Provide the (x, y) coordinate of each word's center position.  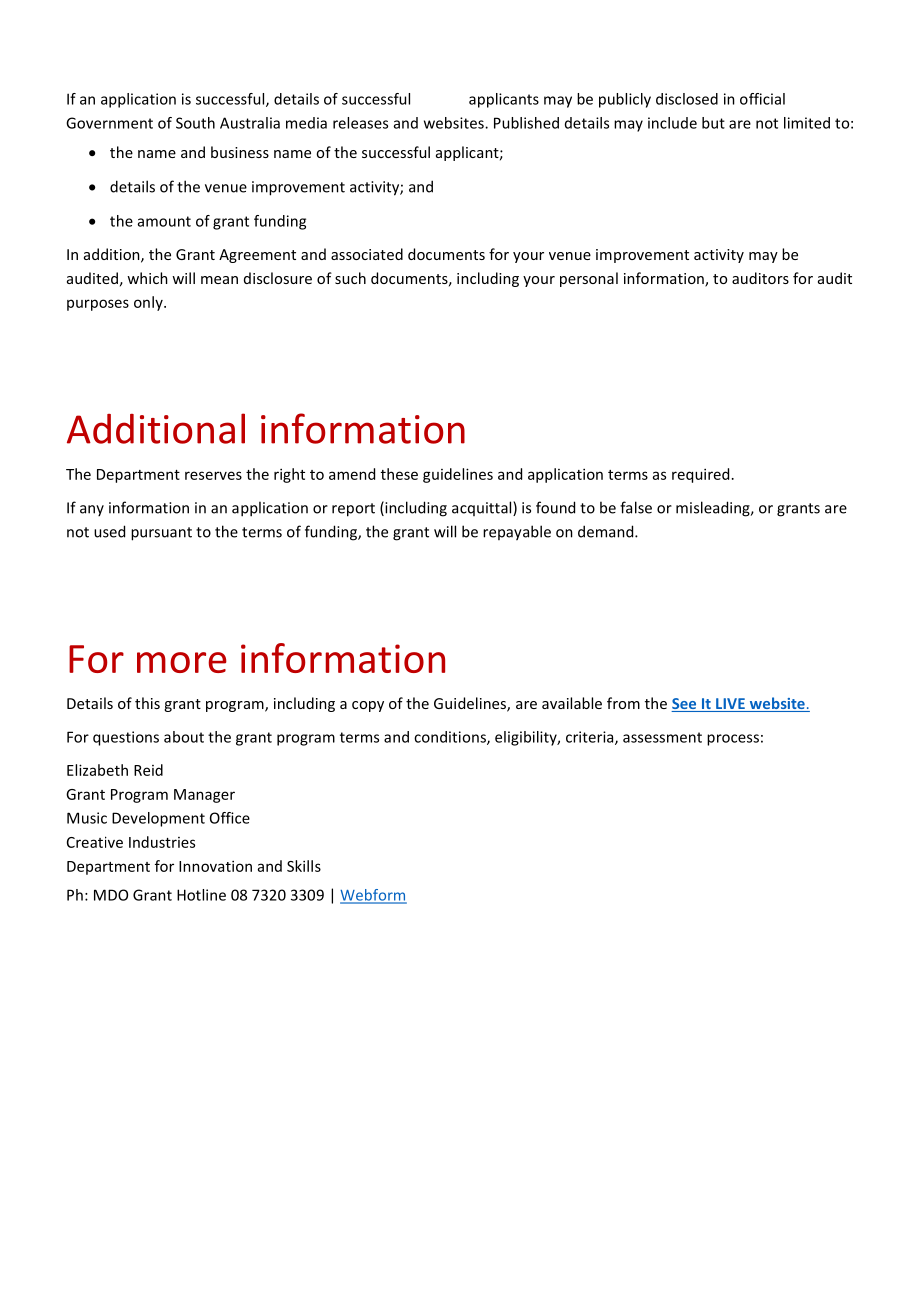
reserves (213, 475)
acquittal (483, 508)
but (713, 123)
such (350, 278)
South (195, 123)
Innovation (215, 866)
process (733, 740)
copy (368, 706)
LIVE (730, 703)
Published (526, 123)
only (149, 303)
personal (589, 279)
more (182, 662)
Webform (373, 896)
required (700, 475)
